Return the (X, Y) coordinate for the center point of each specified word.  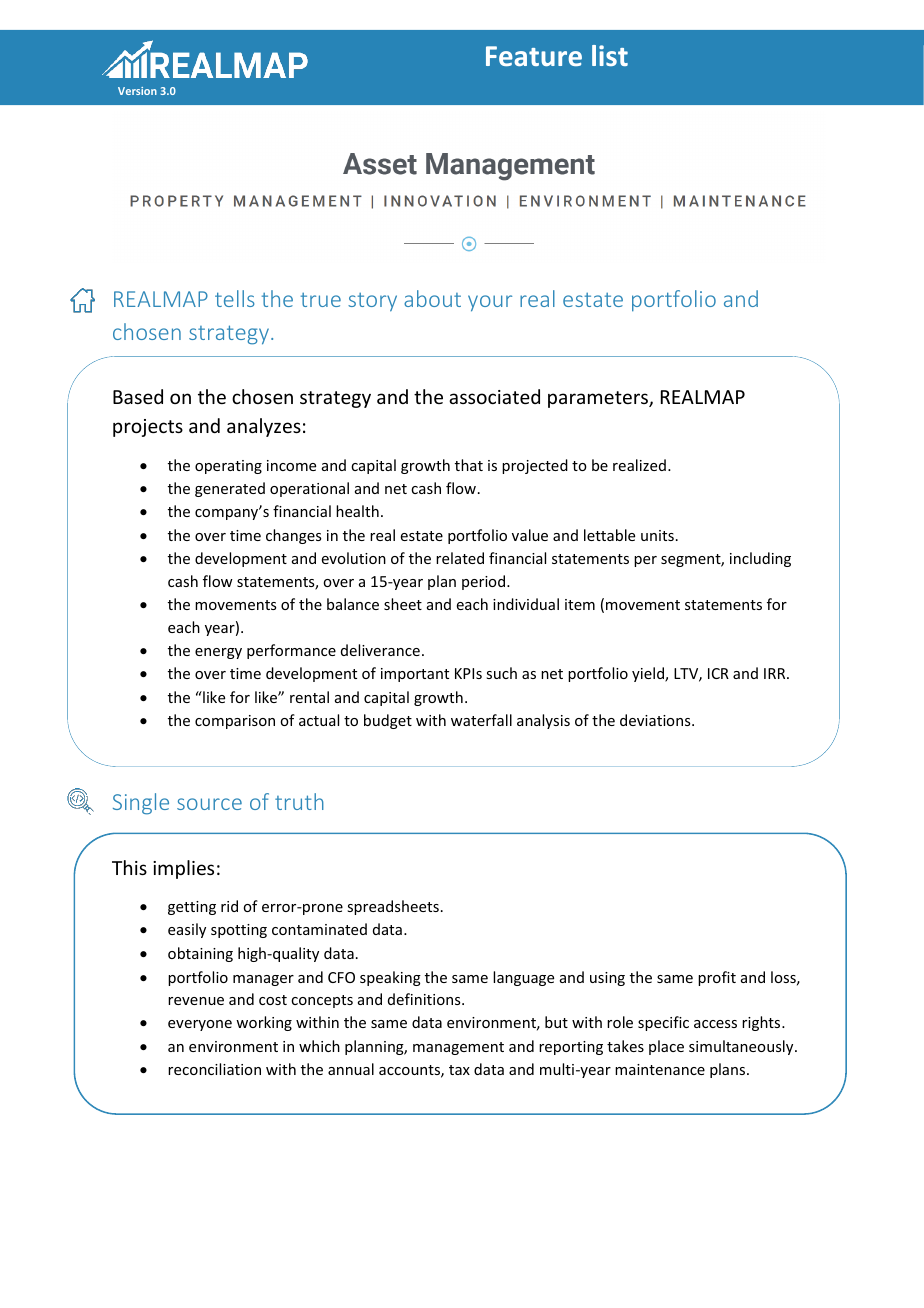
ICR (718, 673)
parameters (599, 399)
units (657, 535)
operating (228, 467)
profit (717, 978)
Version (137, 91)
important (415, 675)
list (610, 55)
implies (183, 869)
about (432, 298)
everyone (200, 1025)
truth (299, 801)
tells (235, 298)
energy (218, 653)
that (469, 465)
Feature (534, 56)
